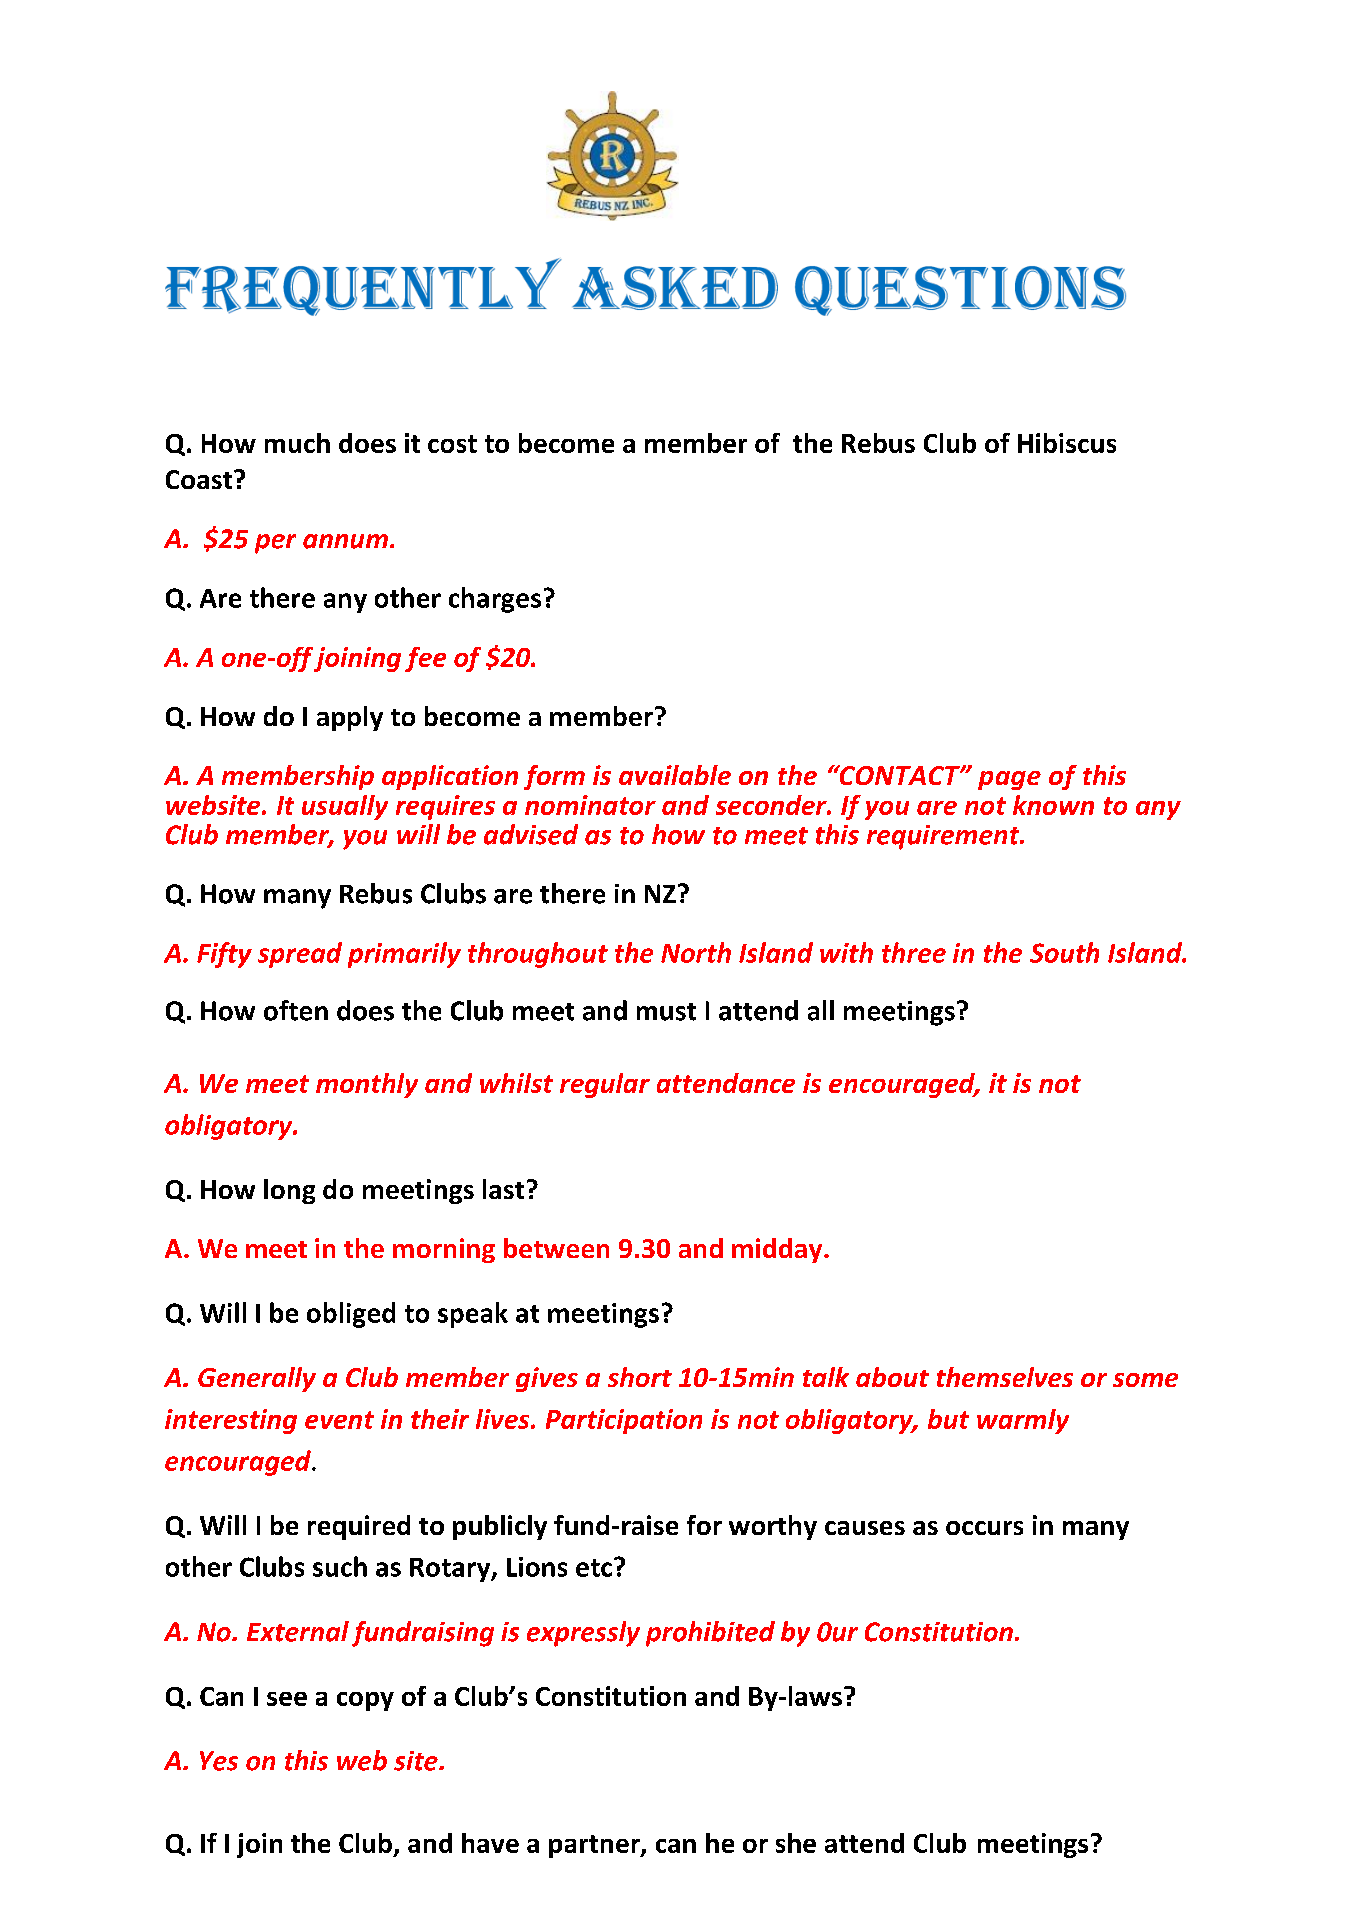 The image size is (1361, 1924). Describe the element at coordinates (297, 443) in the screenshot. I see `much` at that location.
